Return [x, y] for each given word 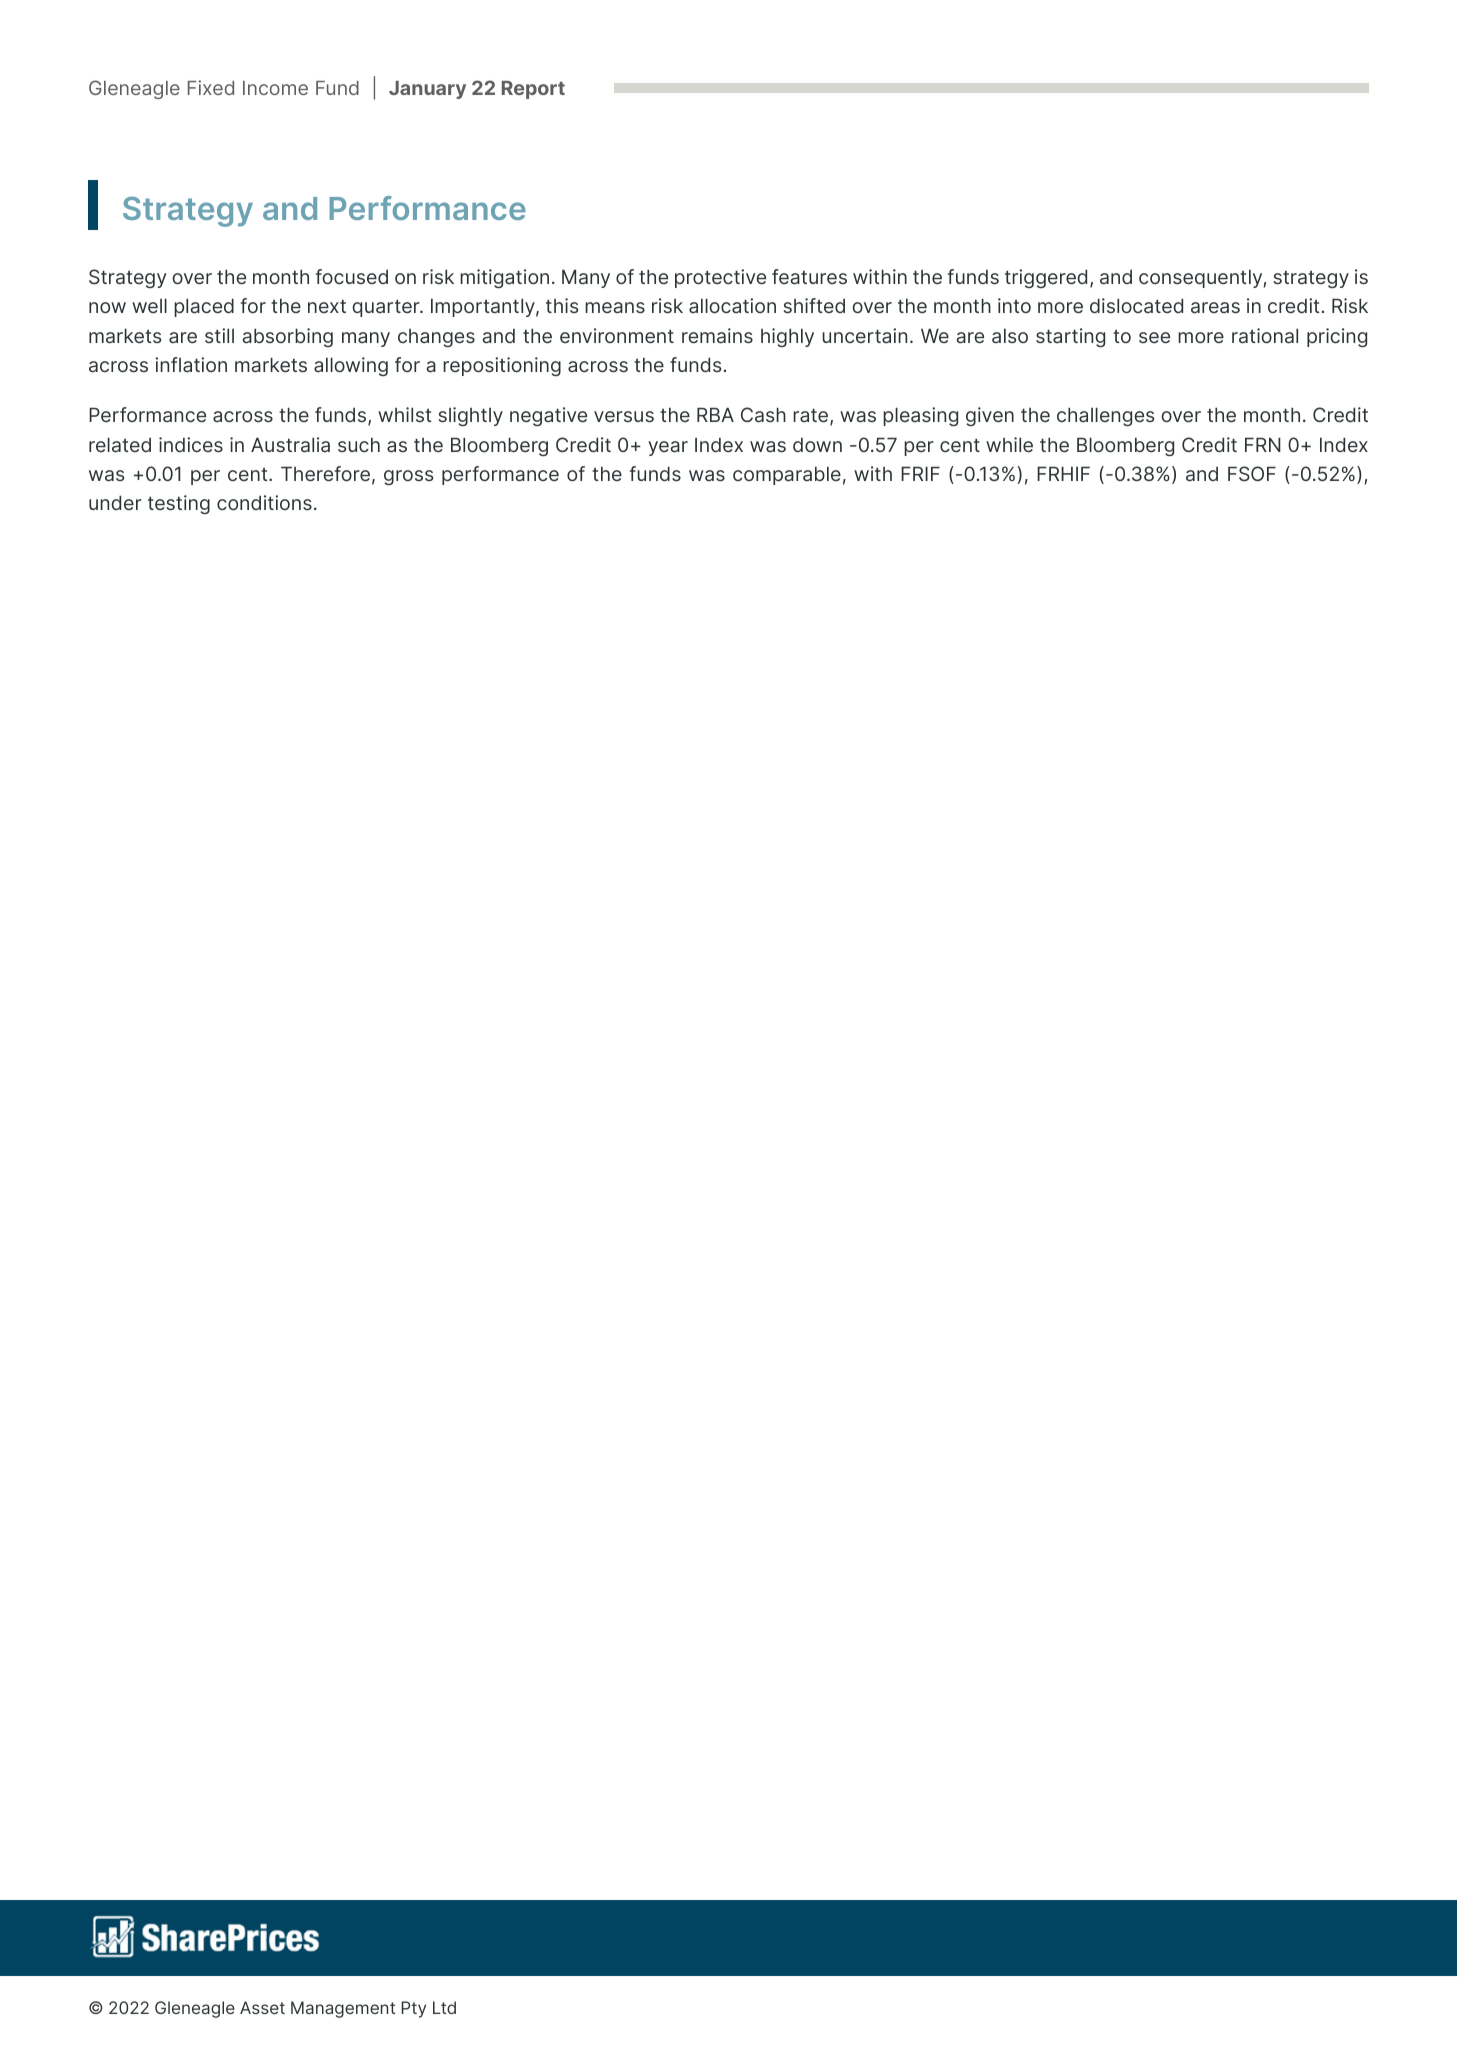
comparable [787, 475]
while [1009, 444]
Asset [262, 2007]
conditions [264, 502]
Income [275, 88]
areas [1215, 308]
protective [720, 278]
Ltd [444, 2007]
